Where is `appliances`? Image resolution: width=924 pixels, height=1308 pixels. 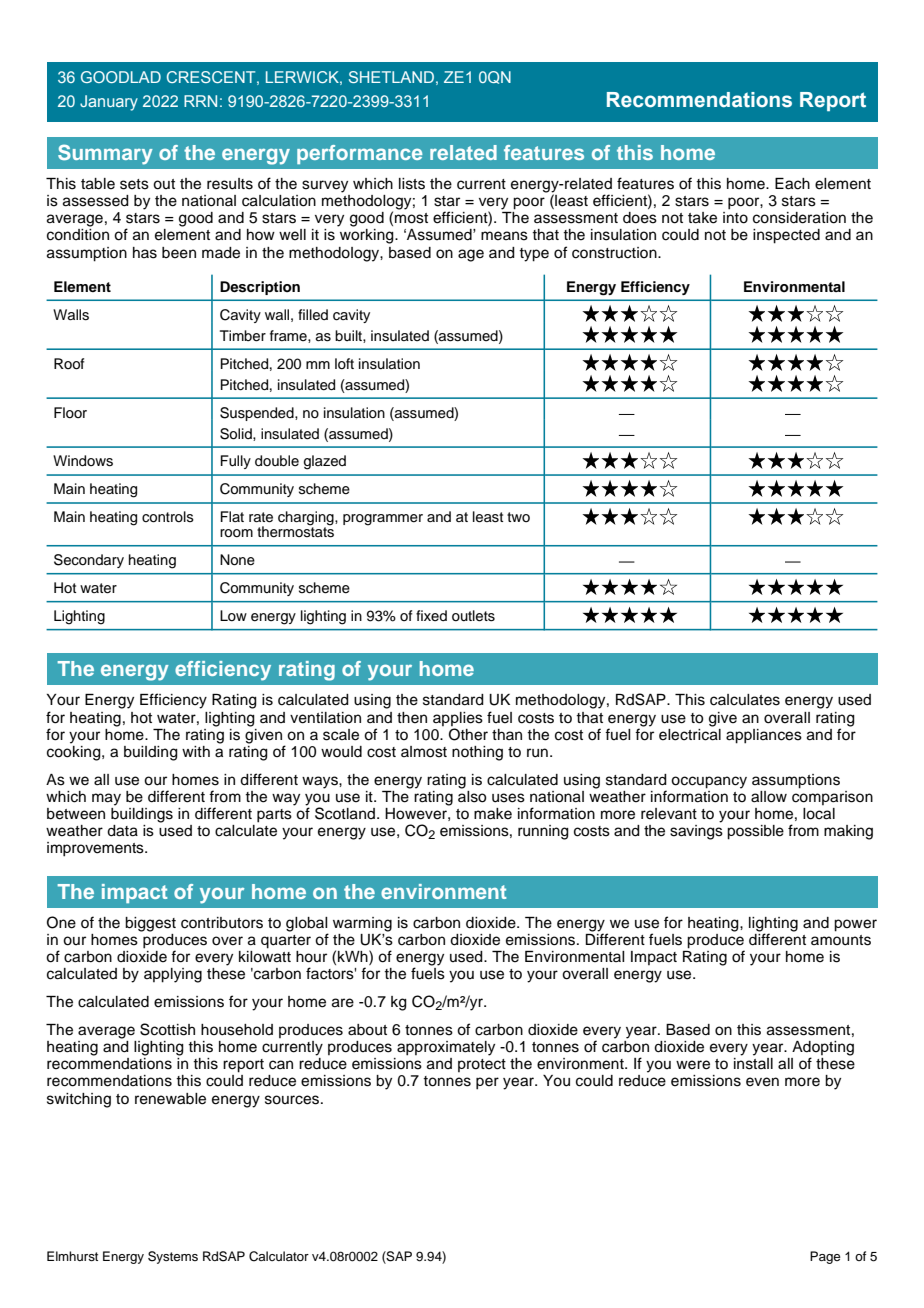
appliances is located at coordinates (764, 736).
